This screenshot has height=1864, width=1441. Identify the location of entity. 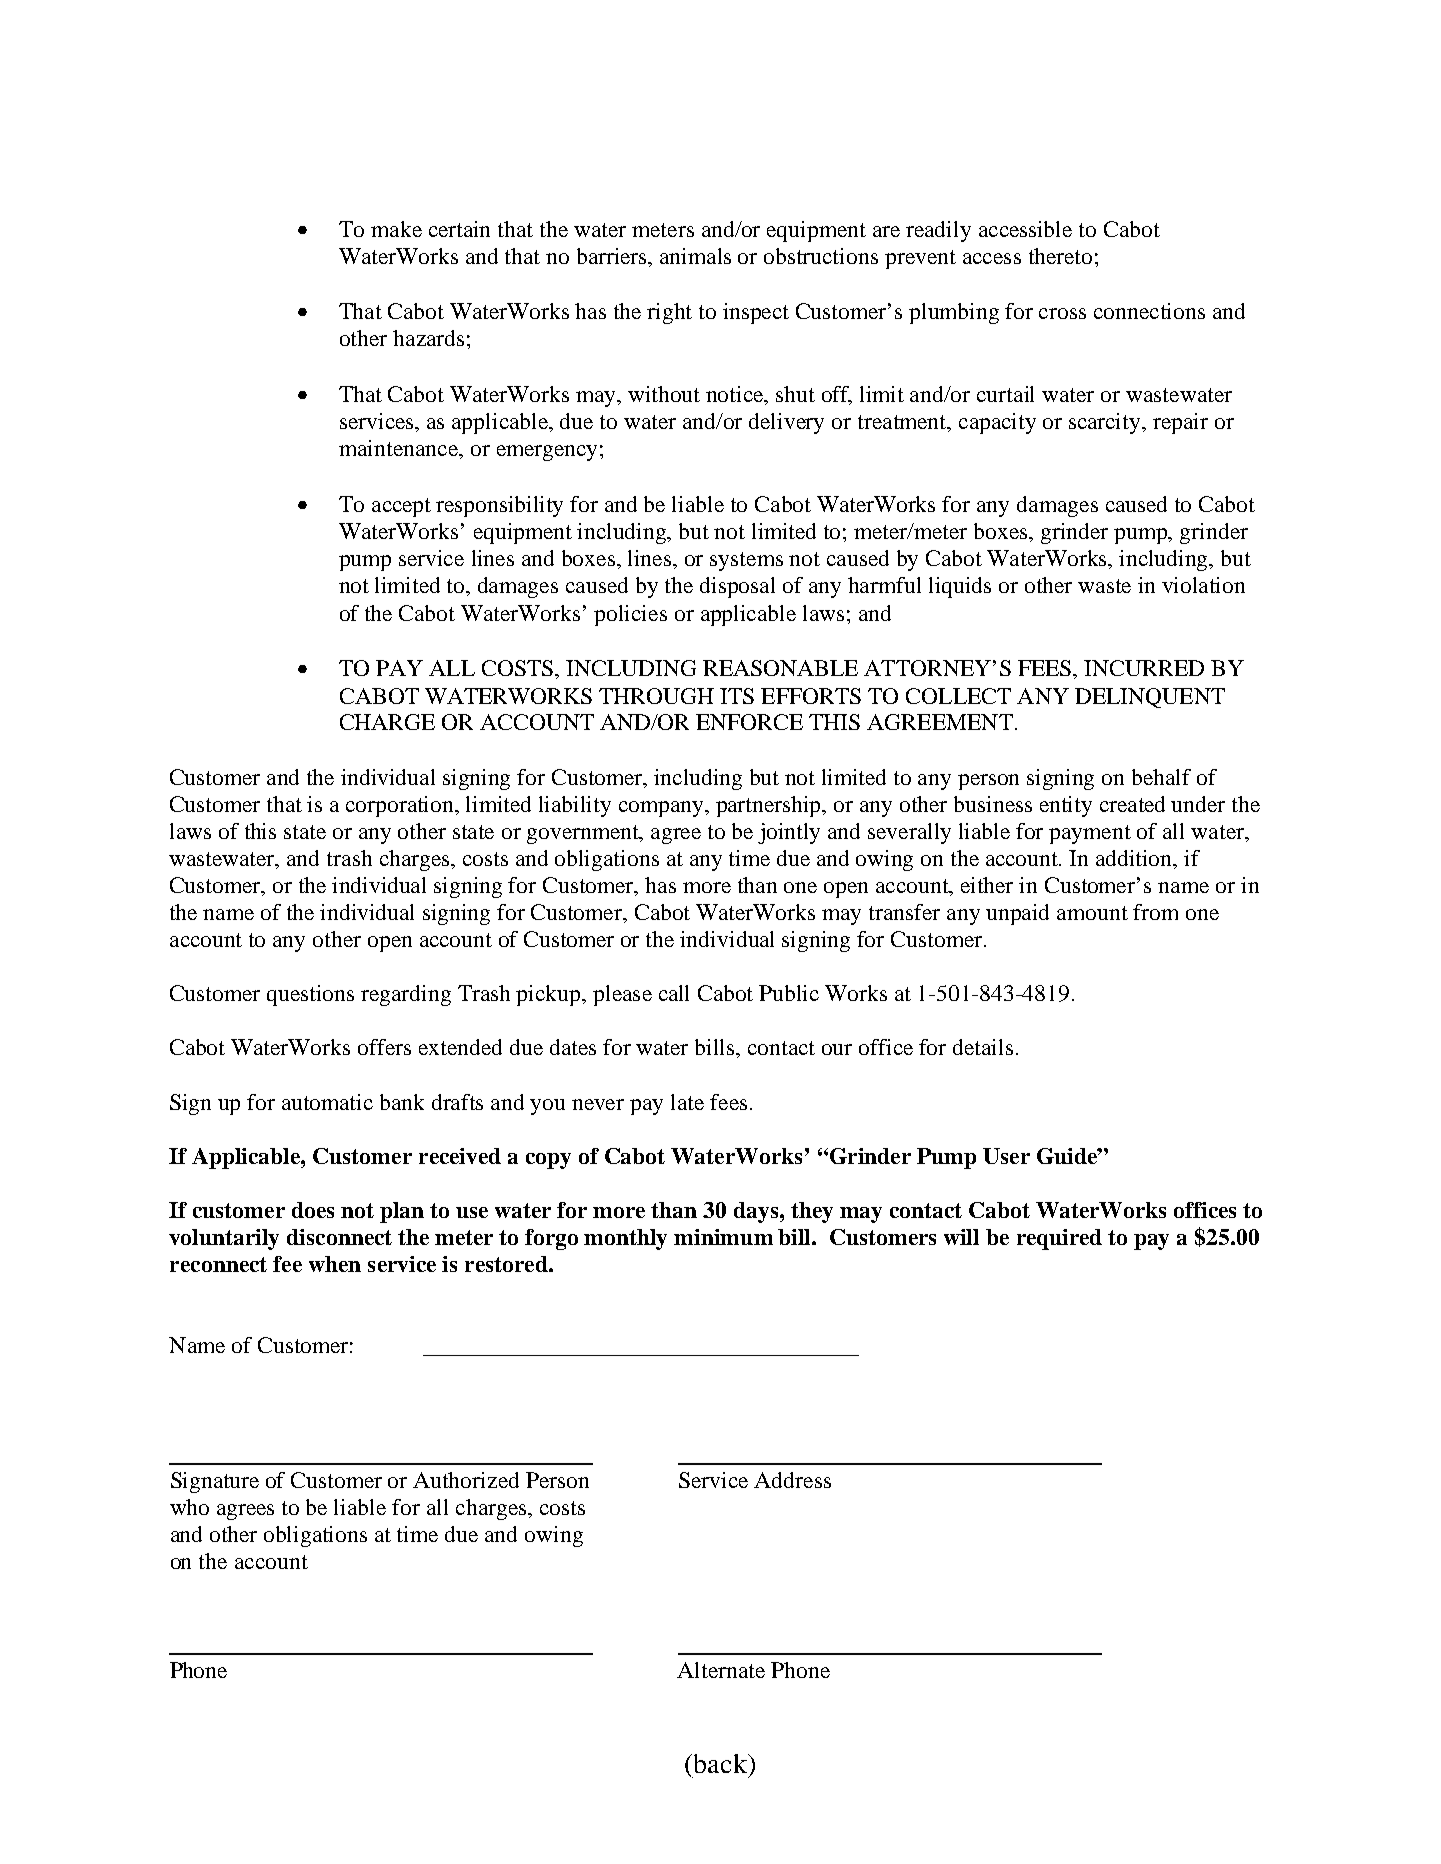
(1066, 806).
